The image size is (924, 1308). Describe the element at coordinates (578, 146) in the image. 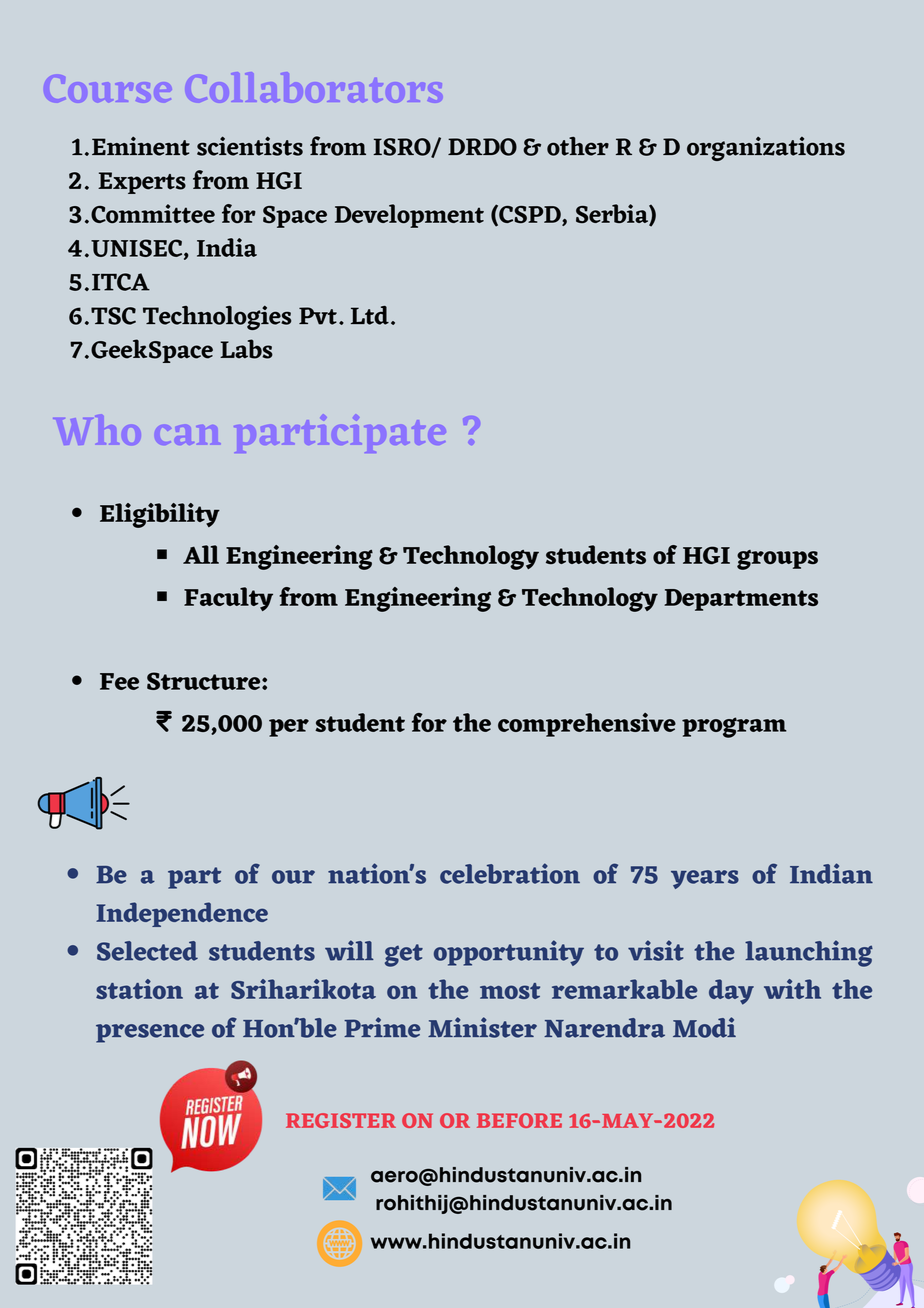

I see `other` at that location.
